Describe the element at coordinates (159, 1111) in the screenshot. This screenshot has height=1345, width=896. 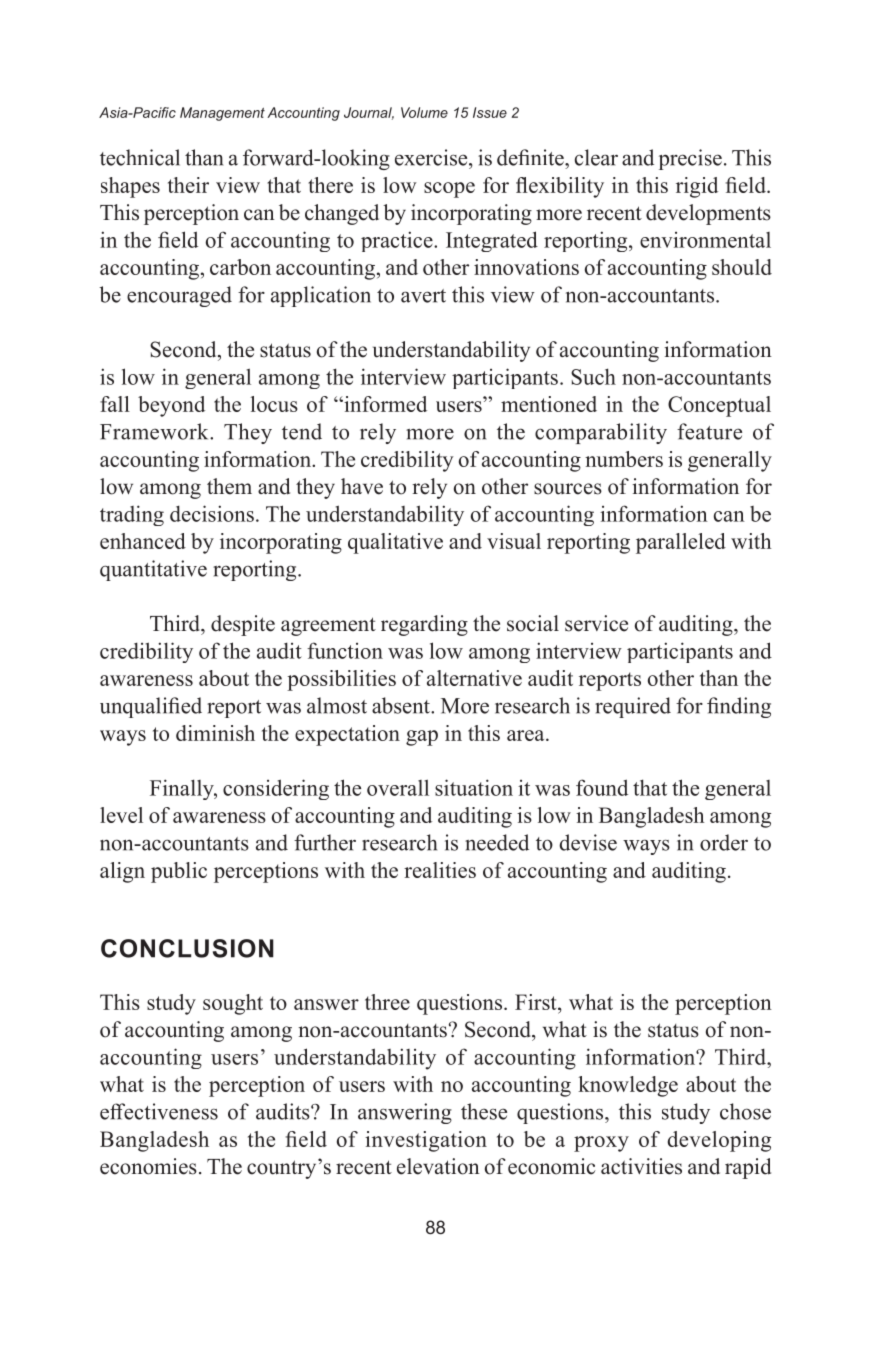
I see `effectiveness` at that location.
